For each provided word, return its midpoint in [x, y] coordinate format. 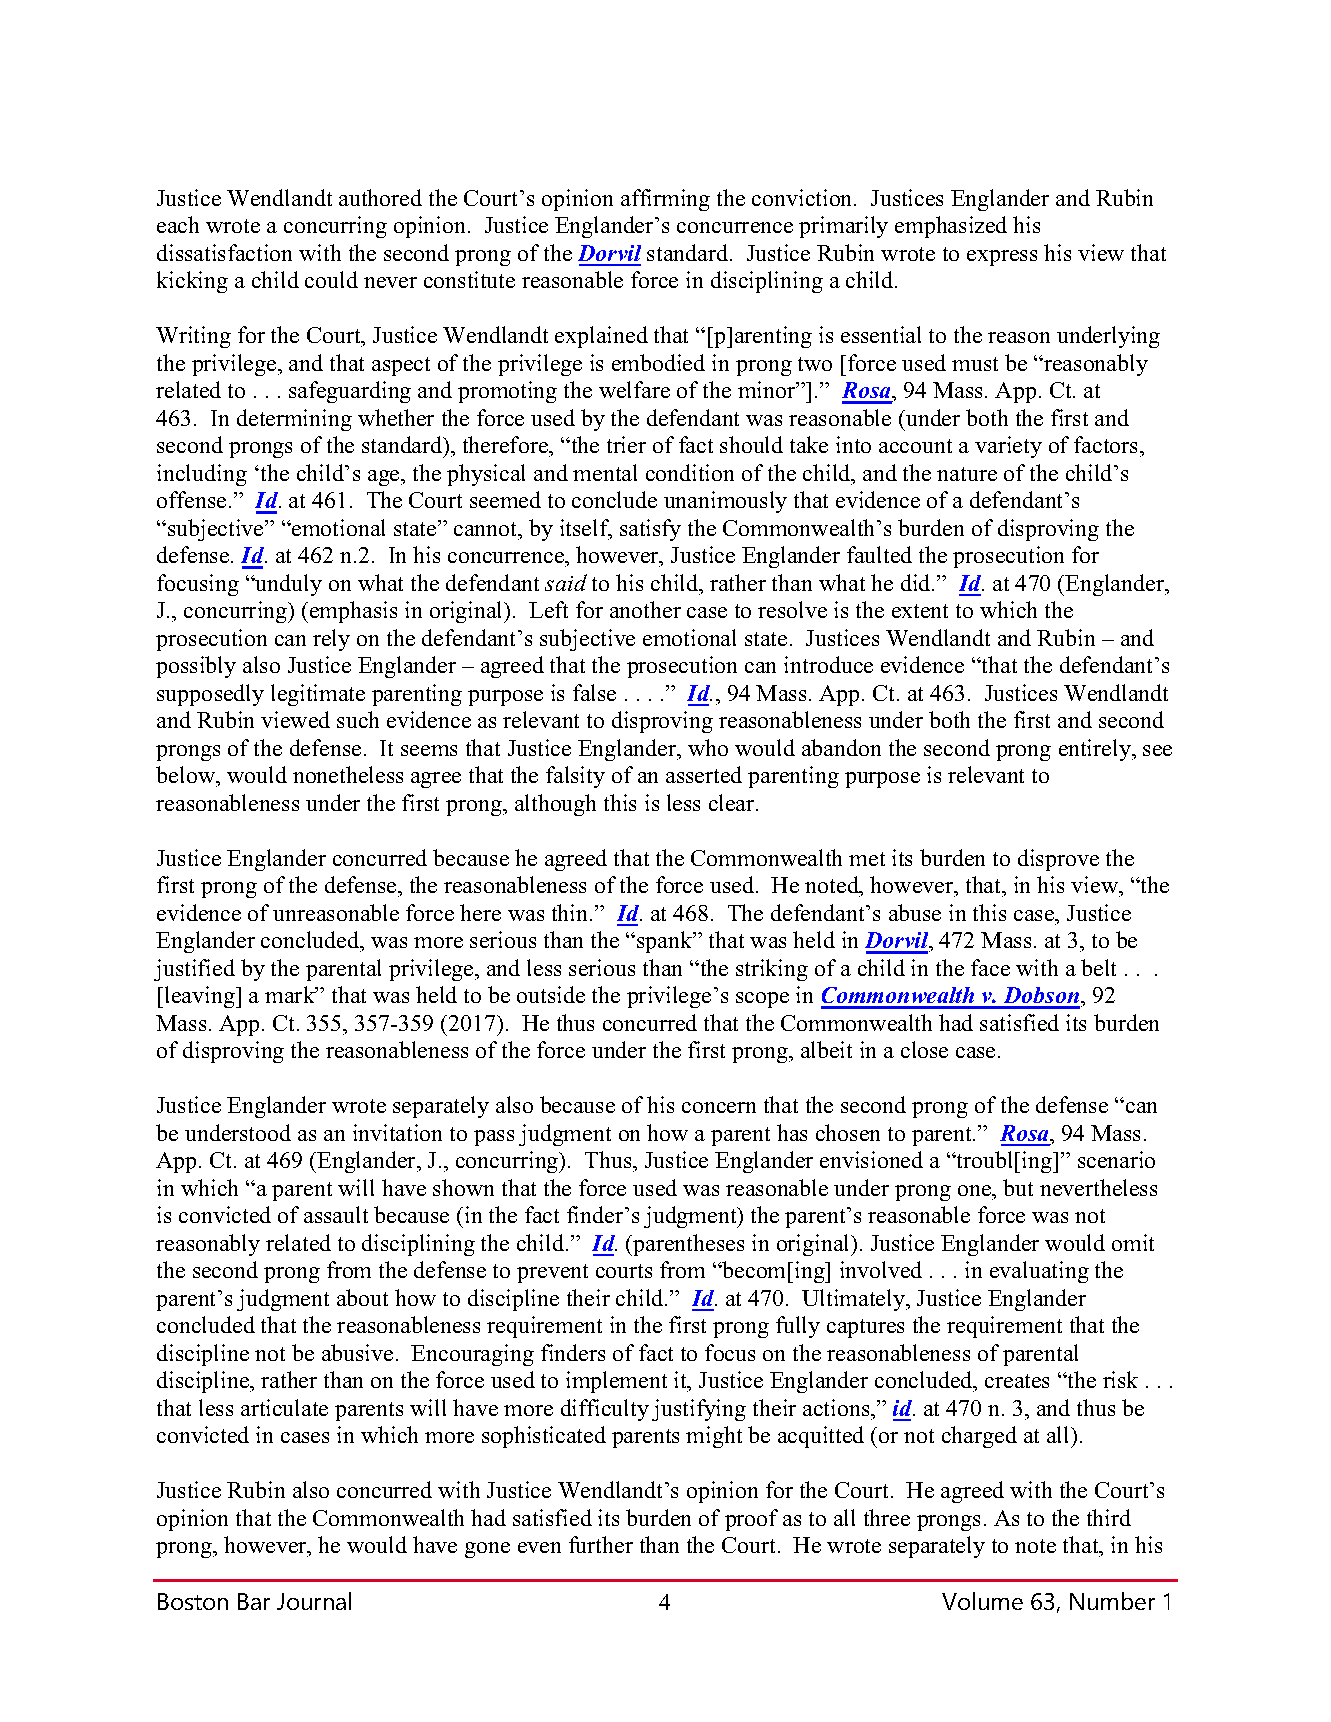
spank [666, 942]
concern [719, 1107]
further [601, 1544]
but [1018, 1187]
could [331, 279]
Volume [982, 1601]
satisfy [650, 530]
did [917, 582]
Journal [314, 1601]
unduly [287, 585]
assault [336, 1214]
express [1002, 258]
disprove [1058, 860]
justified [194, 970]
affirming [665, 200]
